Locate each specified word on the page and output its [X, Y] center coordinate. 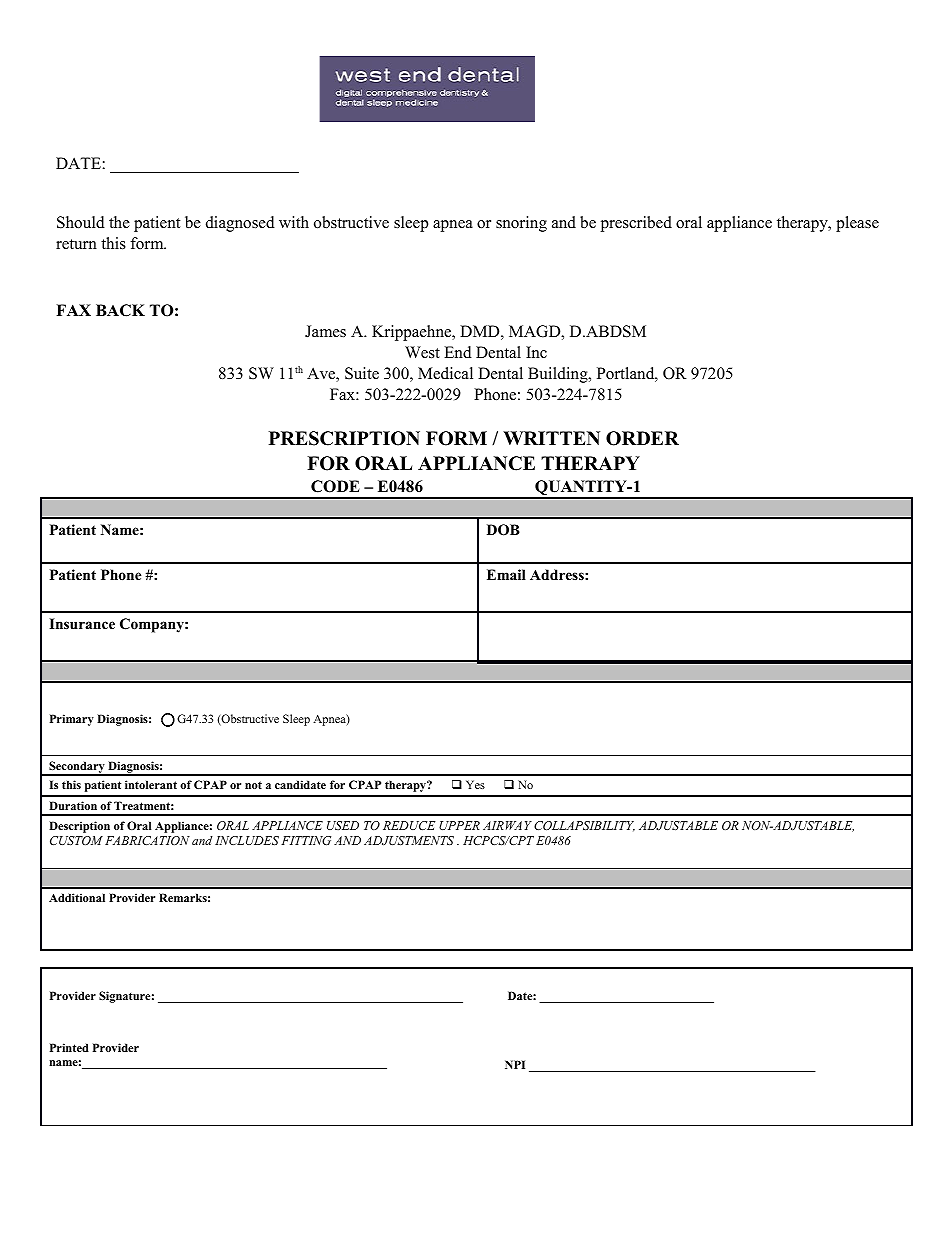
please [857, 224]
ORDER [642, 438]
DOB [503, 530]
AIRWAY [507, 825]
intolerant [151, 784]
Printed [69, 1047]
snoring [521, 224]
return [76, 244]
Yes [475, 784]
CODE [335, 486]
